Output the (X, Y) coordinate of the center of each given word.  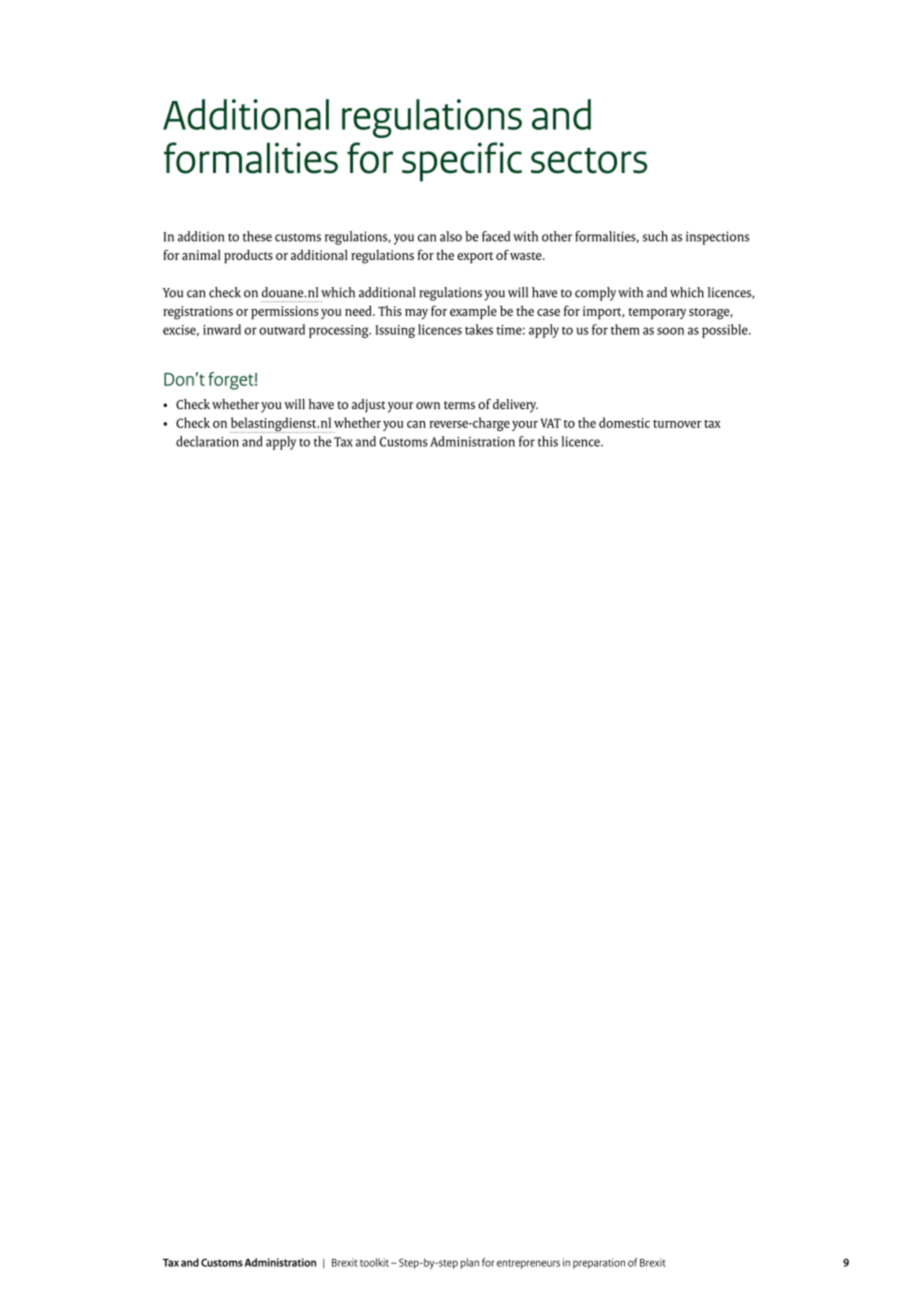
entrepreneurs (528, 1264)
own (428, 406)
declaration (207, 441)
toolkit (374, 1262)
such (655, 236)
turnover (677, 424)
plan (470, 1263)
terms (459, 405)
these (257, 236)
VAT (550, 423)
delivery (515, 406)
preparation (599, 1263)
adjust (369, 406)
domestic (624, 422)
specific (462, 162)
